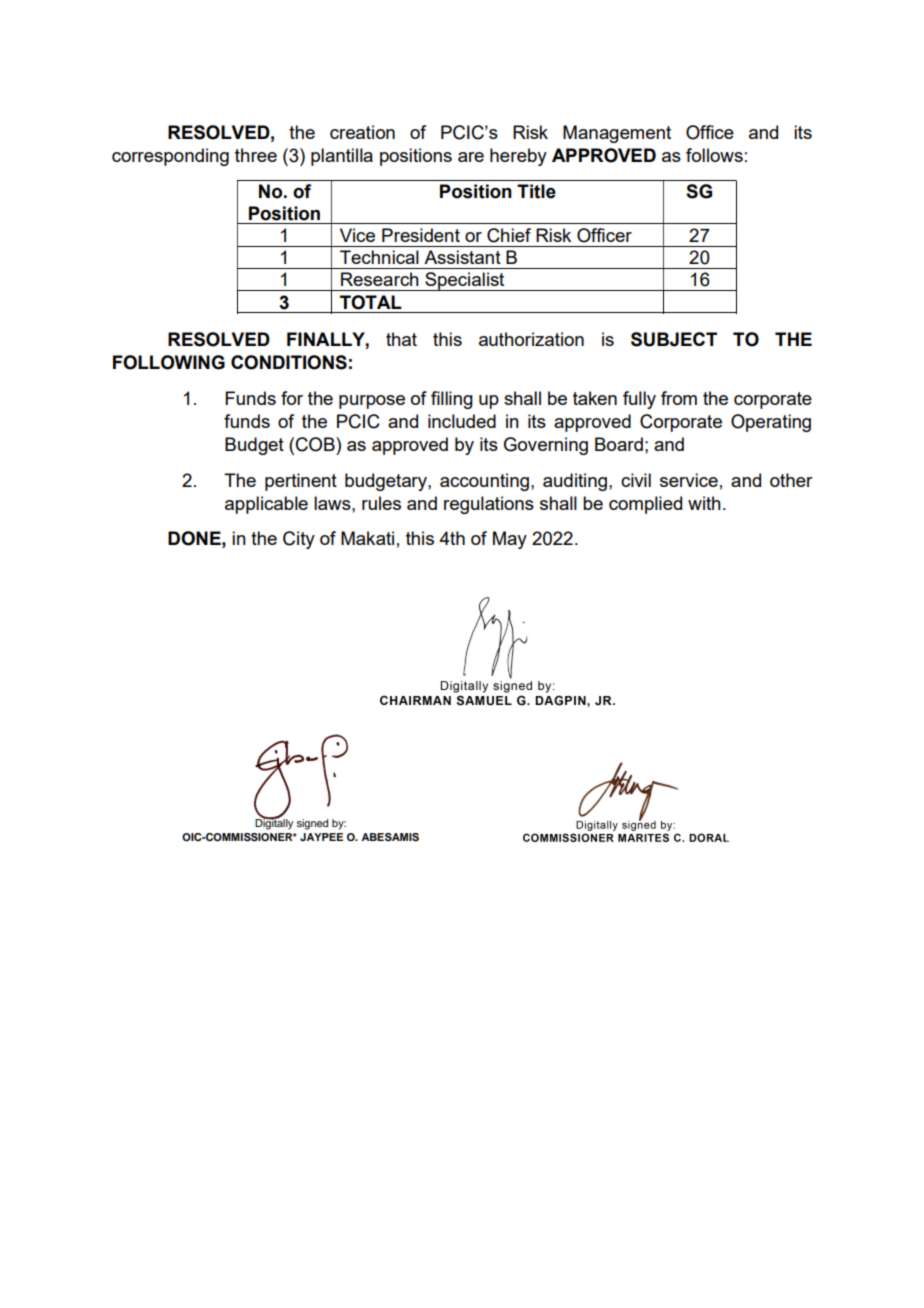 The height and width of the screenshot is (1308, 924). I want to click on SUBJECT, so click(674, 339).
